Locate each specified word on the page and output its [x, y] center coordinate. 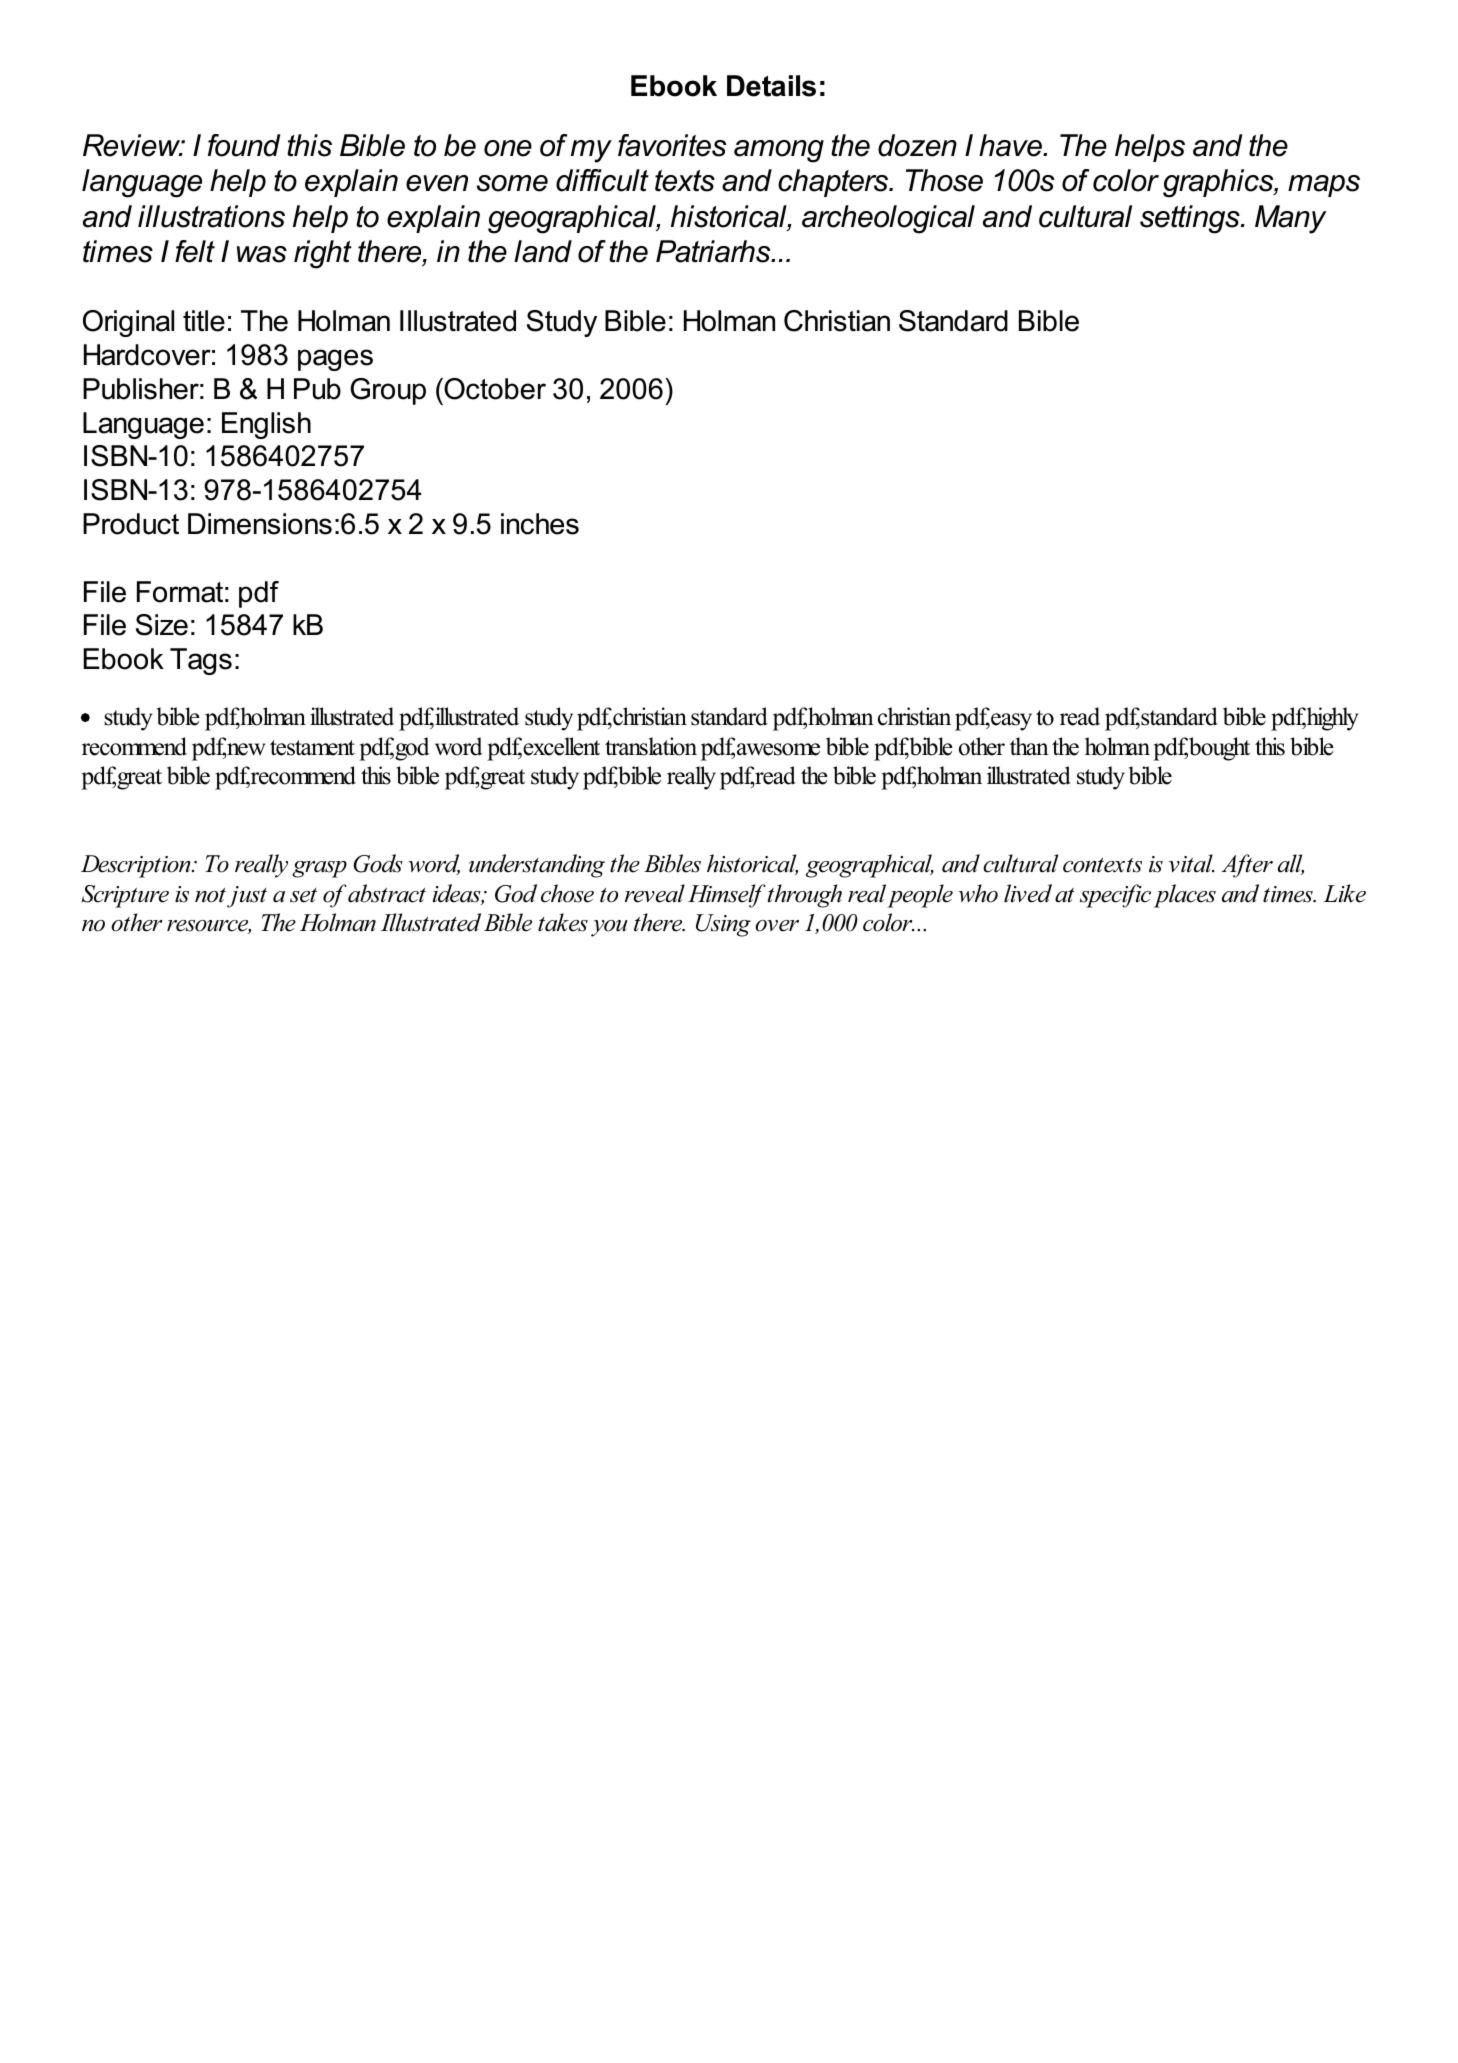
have [1011, 145]
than [1029, 746]
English [266, 425]
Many [1290, 219]
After [1247, 866]
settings [1191, 219]
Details [771, 86]
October [494, 389]
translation [651, 746]
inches [540, 524]
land [543, 251]
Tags [201, 661]
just [247, 897]
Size [162, 625]
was [262, 254]
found [244, 145]
